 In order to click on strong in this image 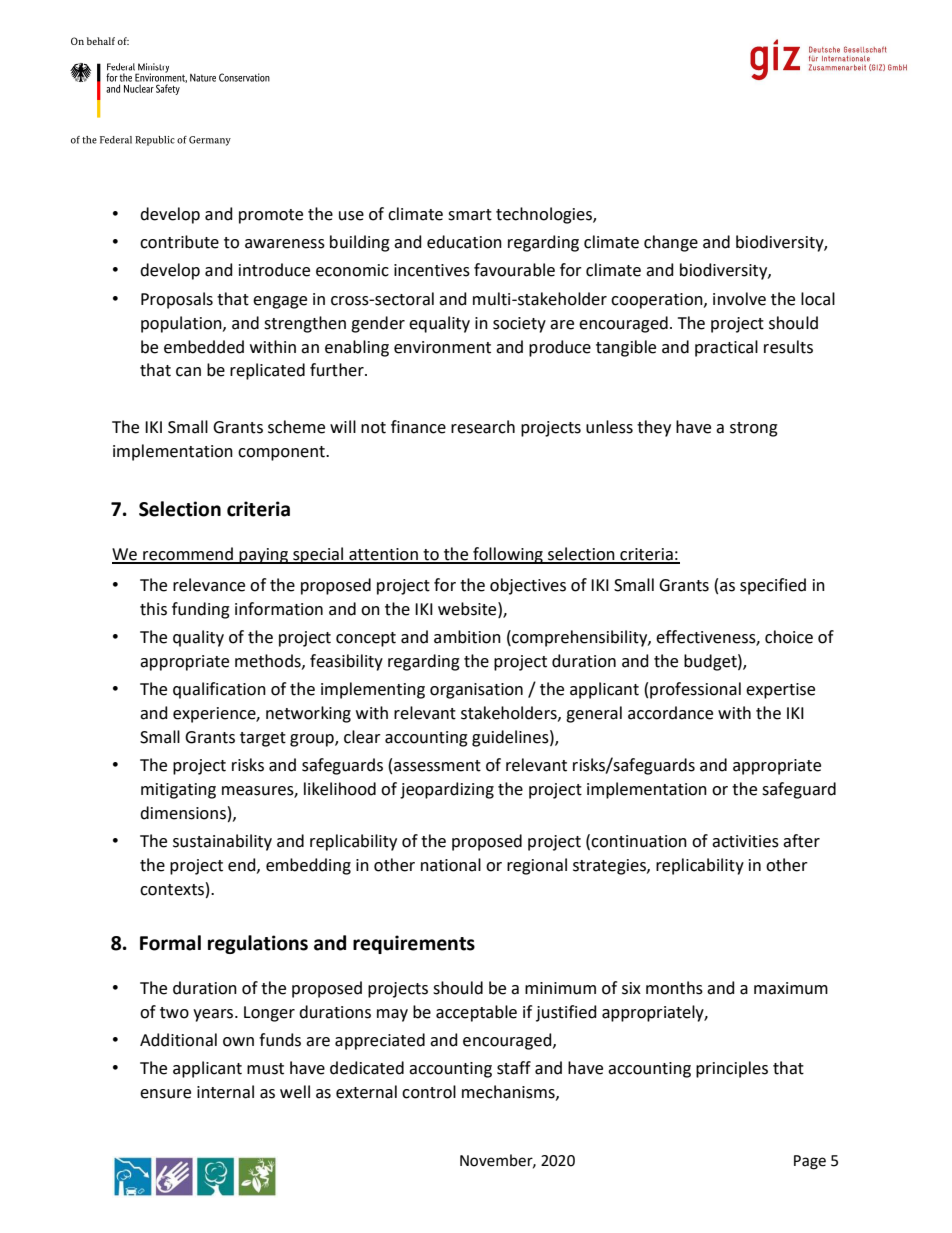, I will do `click(754, 429)`.
